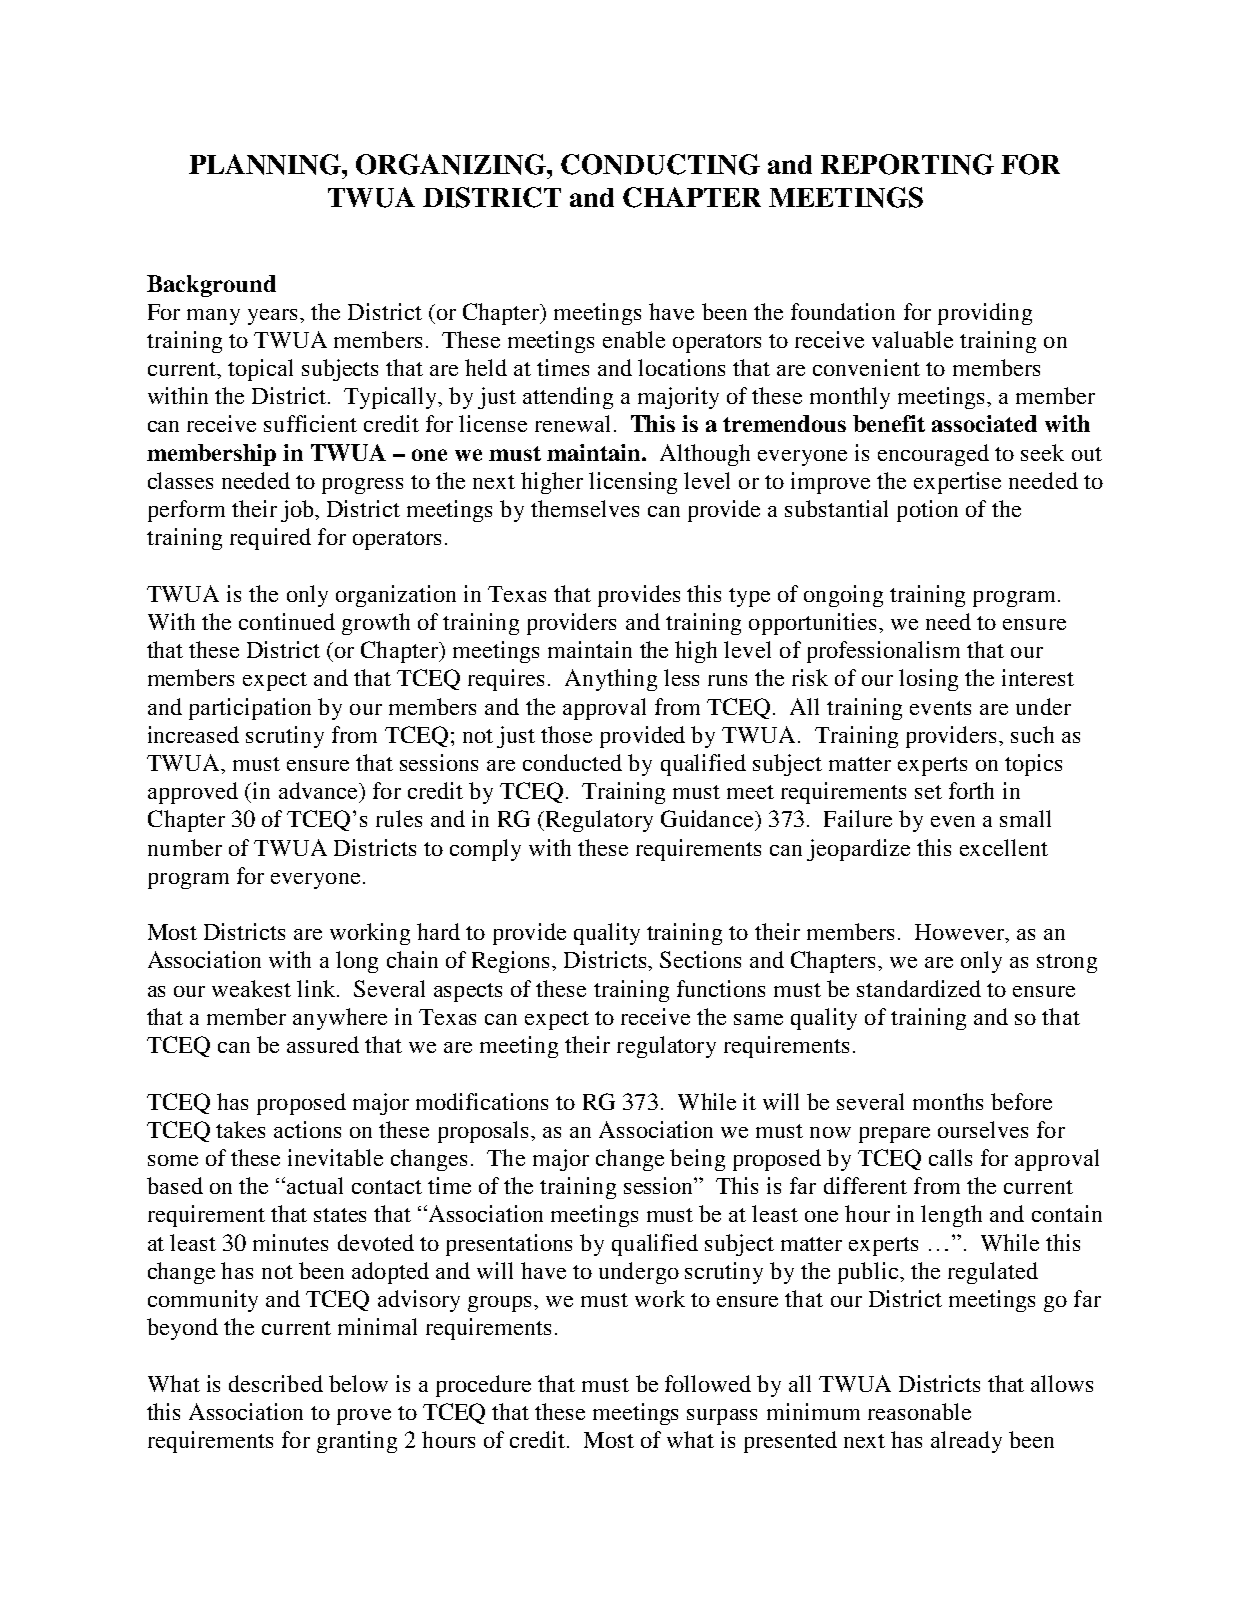 The image size is (1251, 1619). I want to click on REPORTING, so click(907, 164).
